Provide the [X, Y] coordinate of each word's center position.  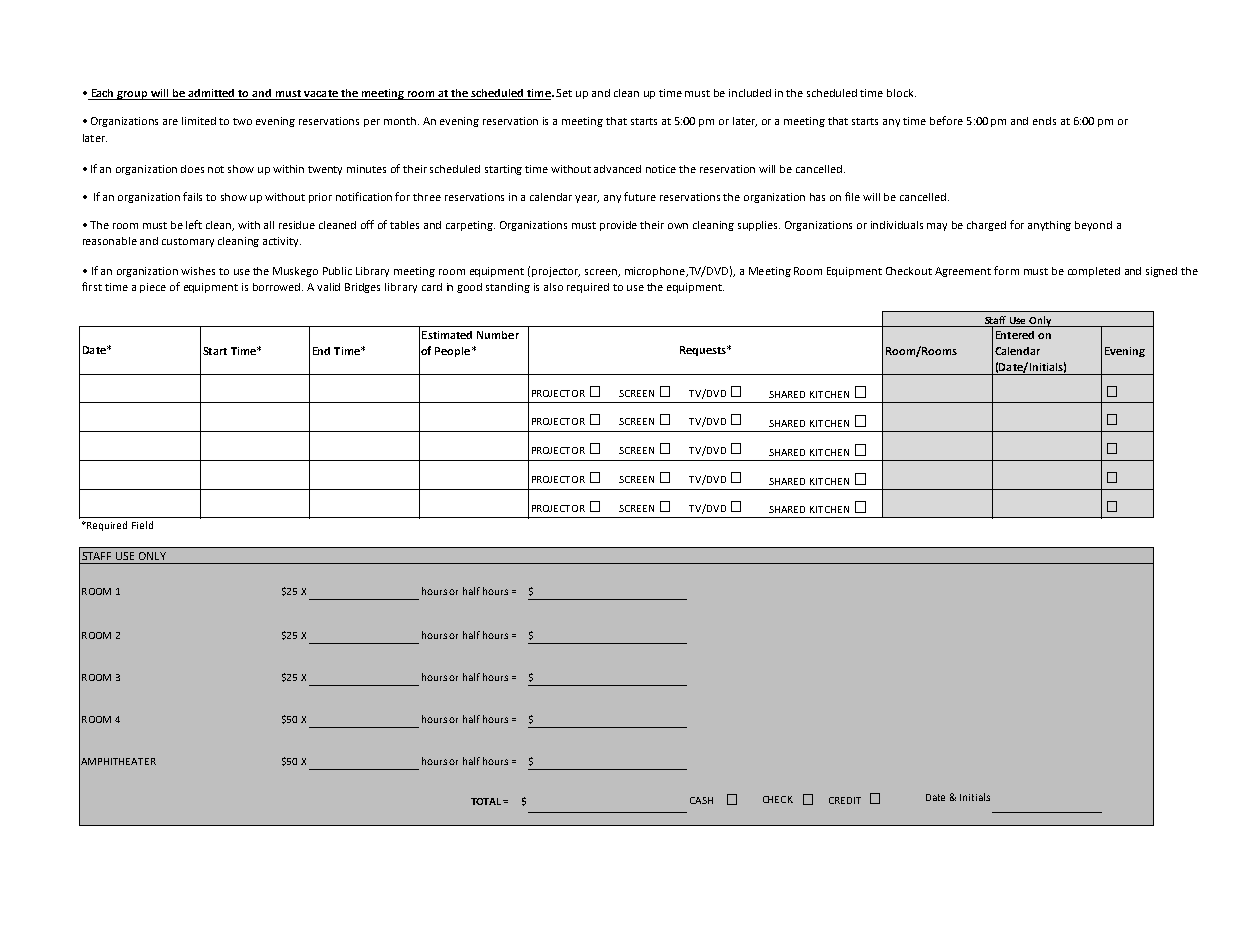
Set [564, 93]
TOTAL [487, 801]
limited [199, 121]
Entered [1015, 335]
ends [1044, 121]
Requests [704, 351]
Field [142, 525]
